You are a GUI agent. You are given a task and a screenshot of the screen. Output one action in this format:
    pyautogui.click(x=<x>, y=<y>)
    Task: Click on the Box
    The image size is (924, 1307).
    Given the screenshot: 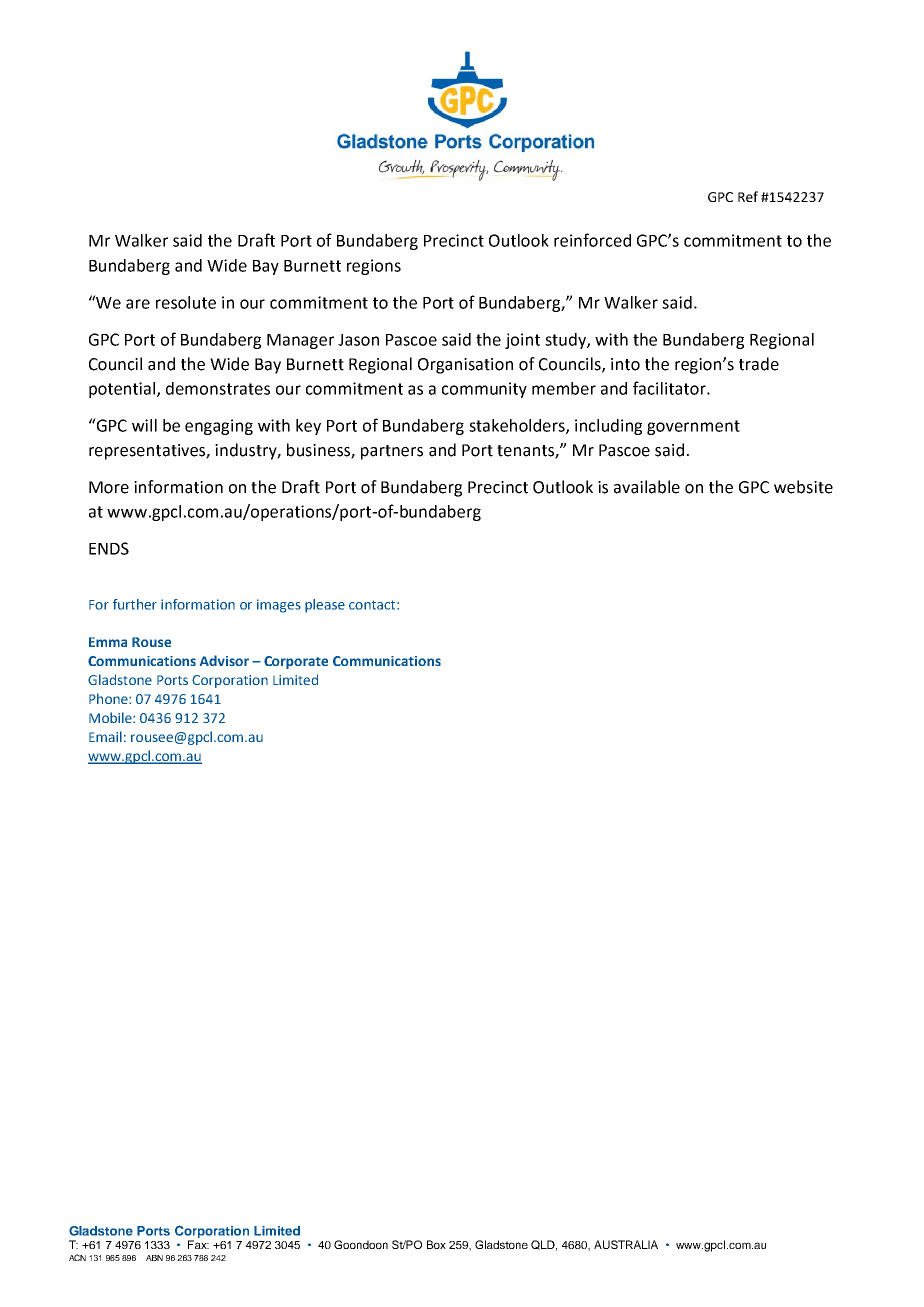 What is the action you would take?
    pyautogui.click(x=436, y=1244)
